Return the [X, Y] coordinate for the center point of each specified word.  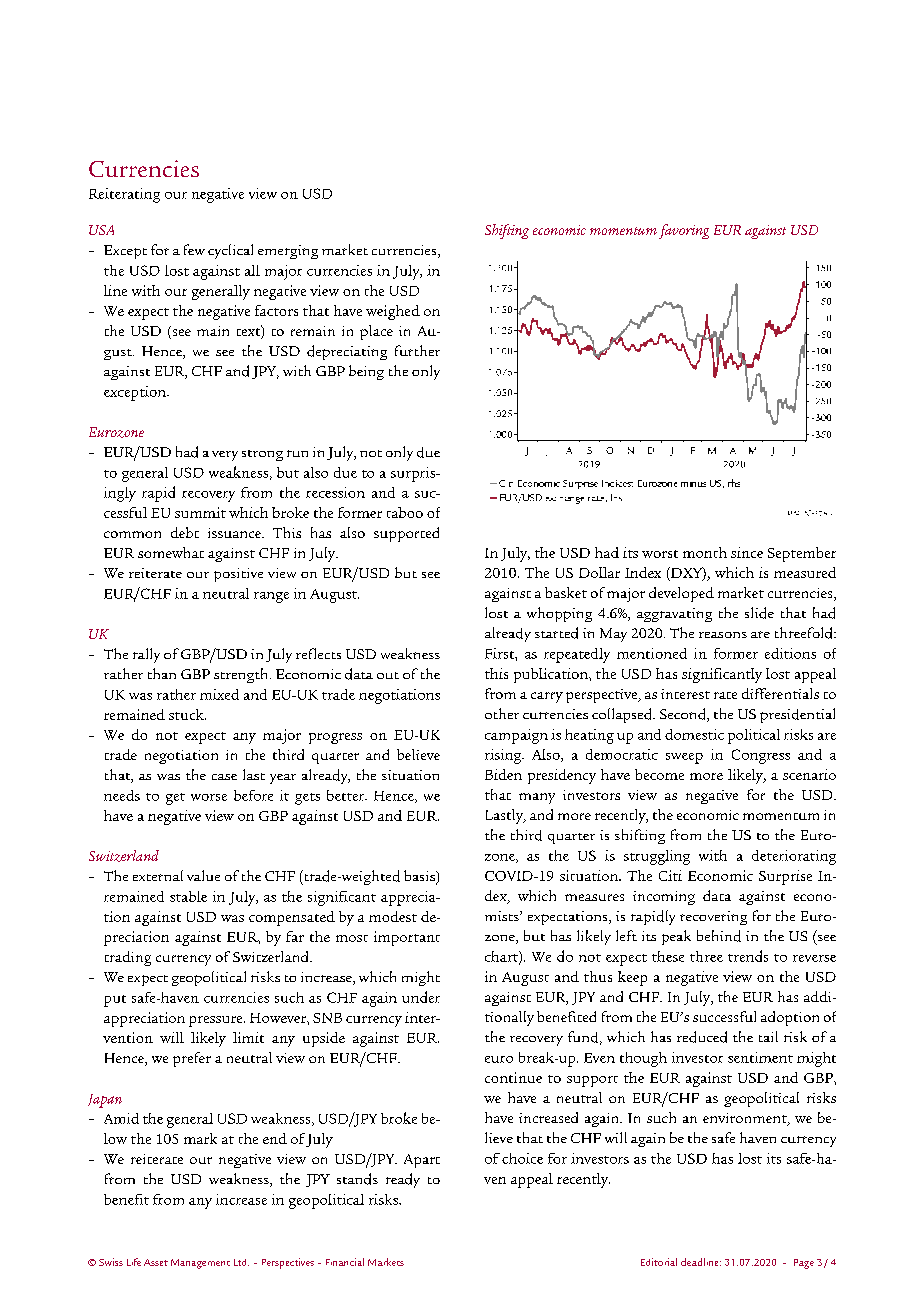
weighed [393, 312]
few [194, 249]
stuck [187, 714]
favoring [684, 231]
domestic [694, 734]
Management [200, 1264]
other [502, 713]
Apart [422, 1161]
